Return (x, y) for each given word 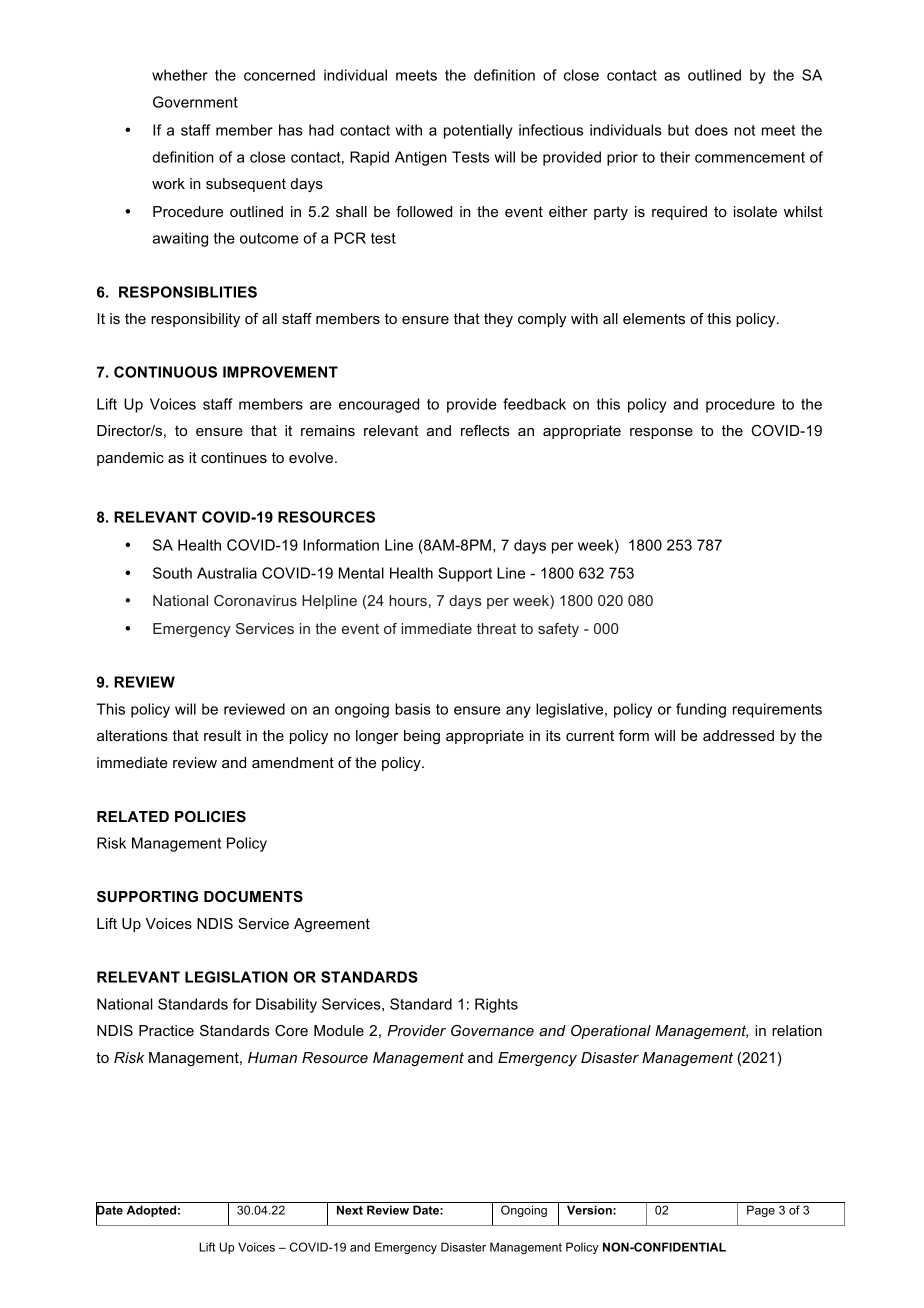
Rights (496, 1005)
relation (797, 1030)
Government (195, 102)
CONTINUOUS (165, 372)
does (711, 130)
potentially (478, 131)
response (661, 433)
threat (496, 628)
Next (350, 1210)
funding (701, 710)
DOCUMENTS (253, 896)
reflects (485, 430)
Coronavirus (255, 600)
